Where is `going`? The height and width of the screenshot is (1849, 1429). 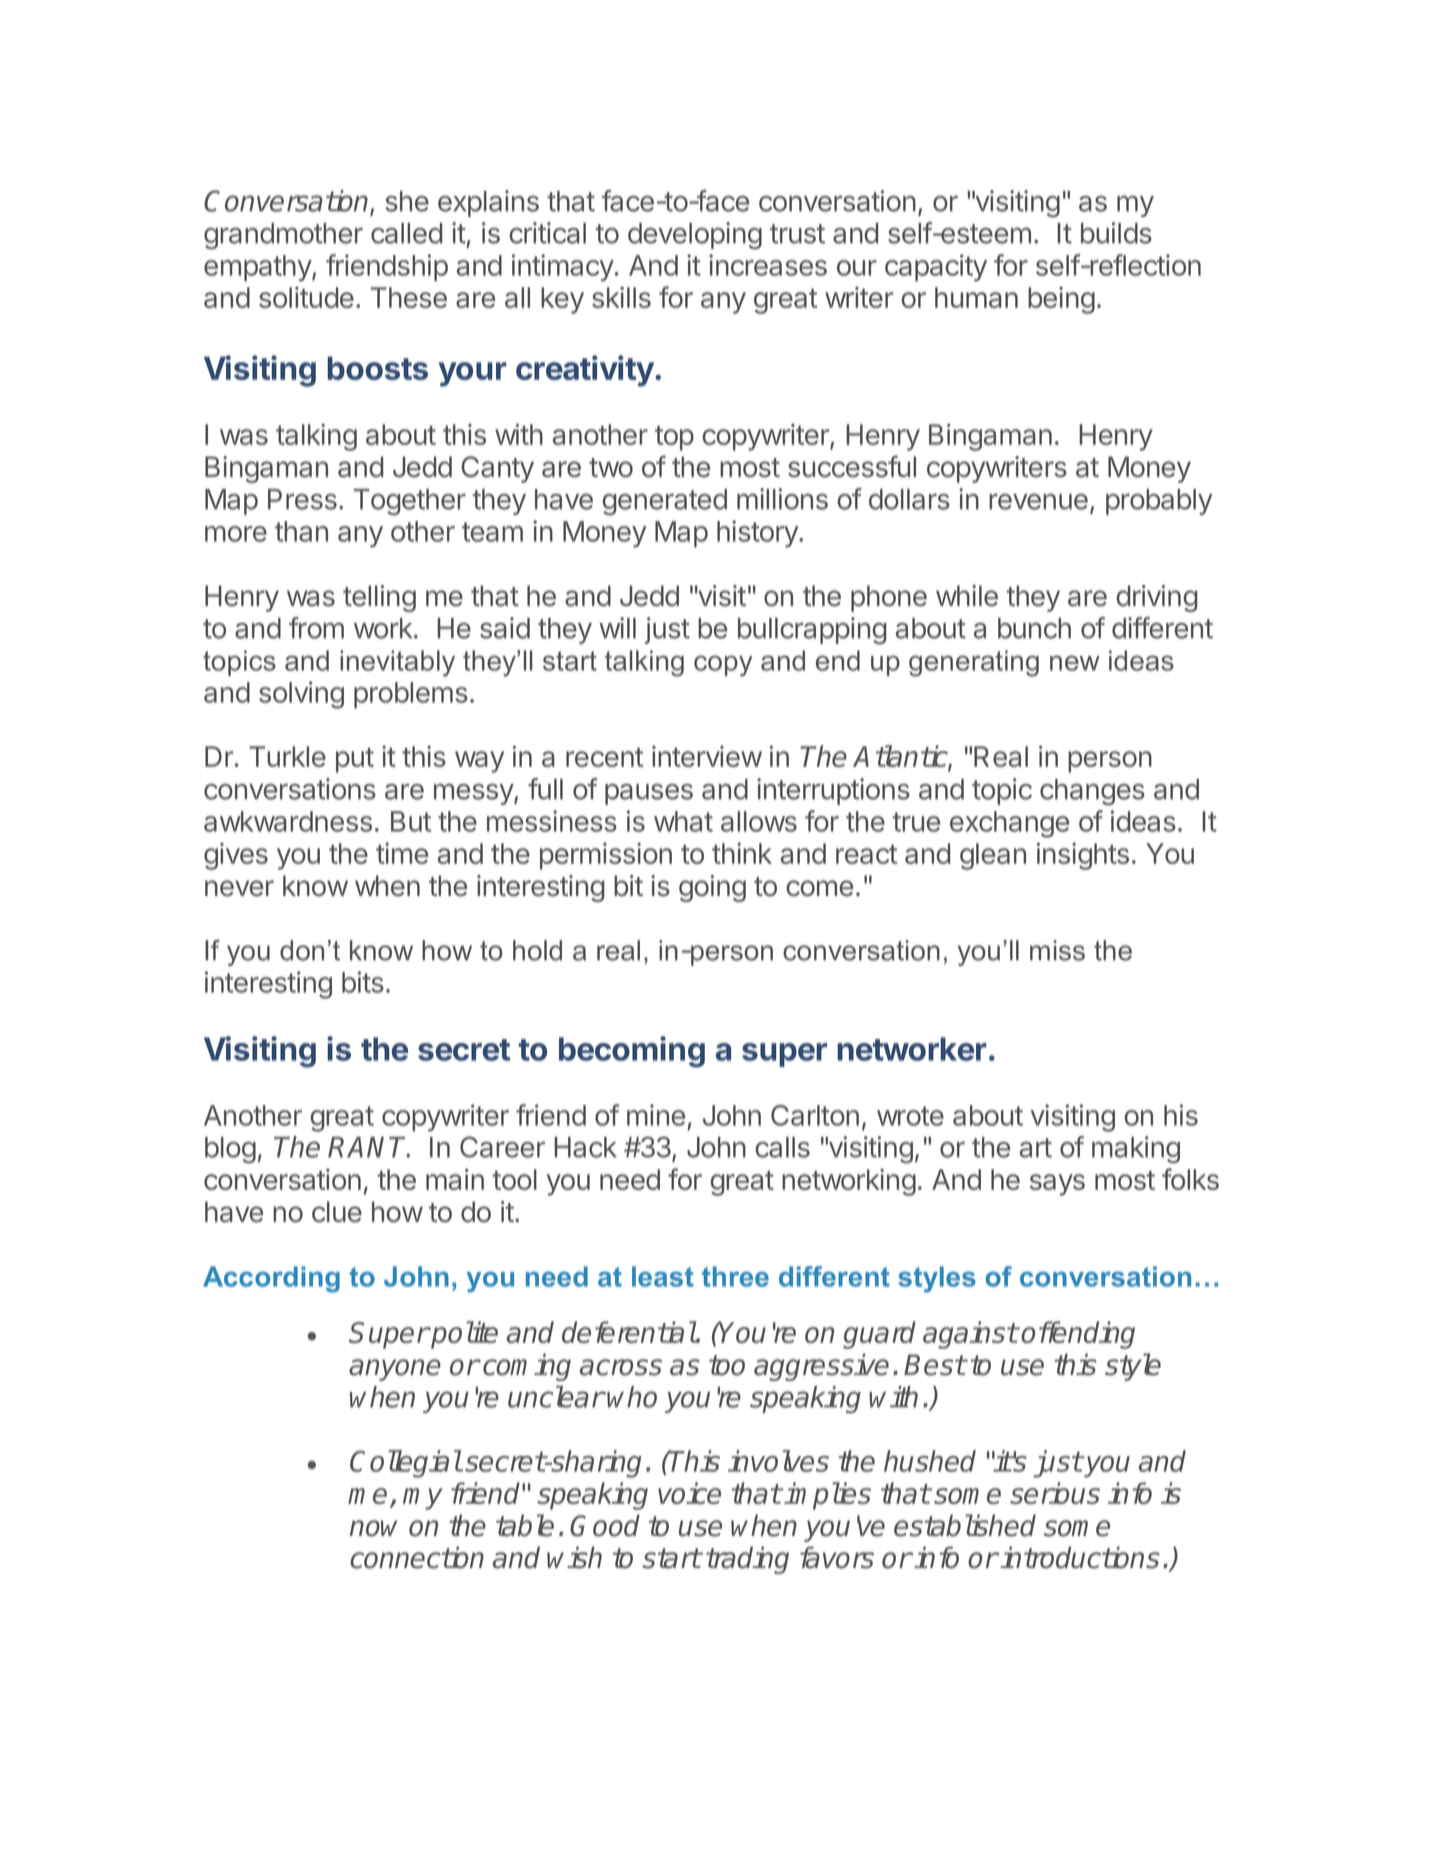 going is located at coordinates (712, 888).
